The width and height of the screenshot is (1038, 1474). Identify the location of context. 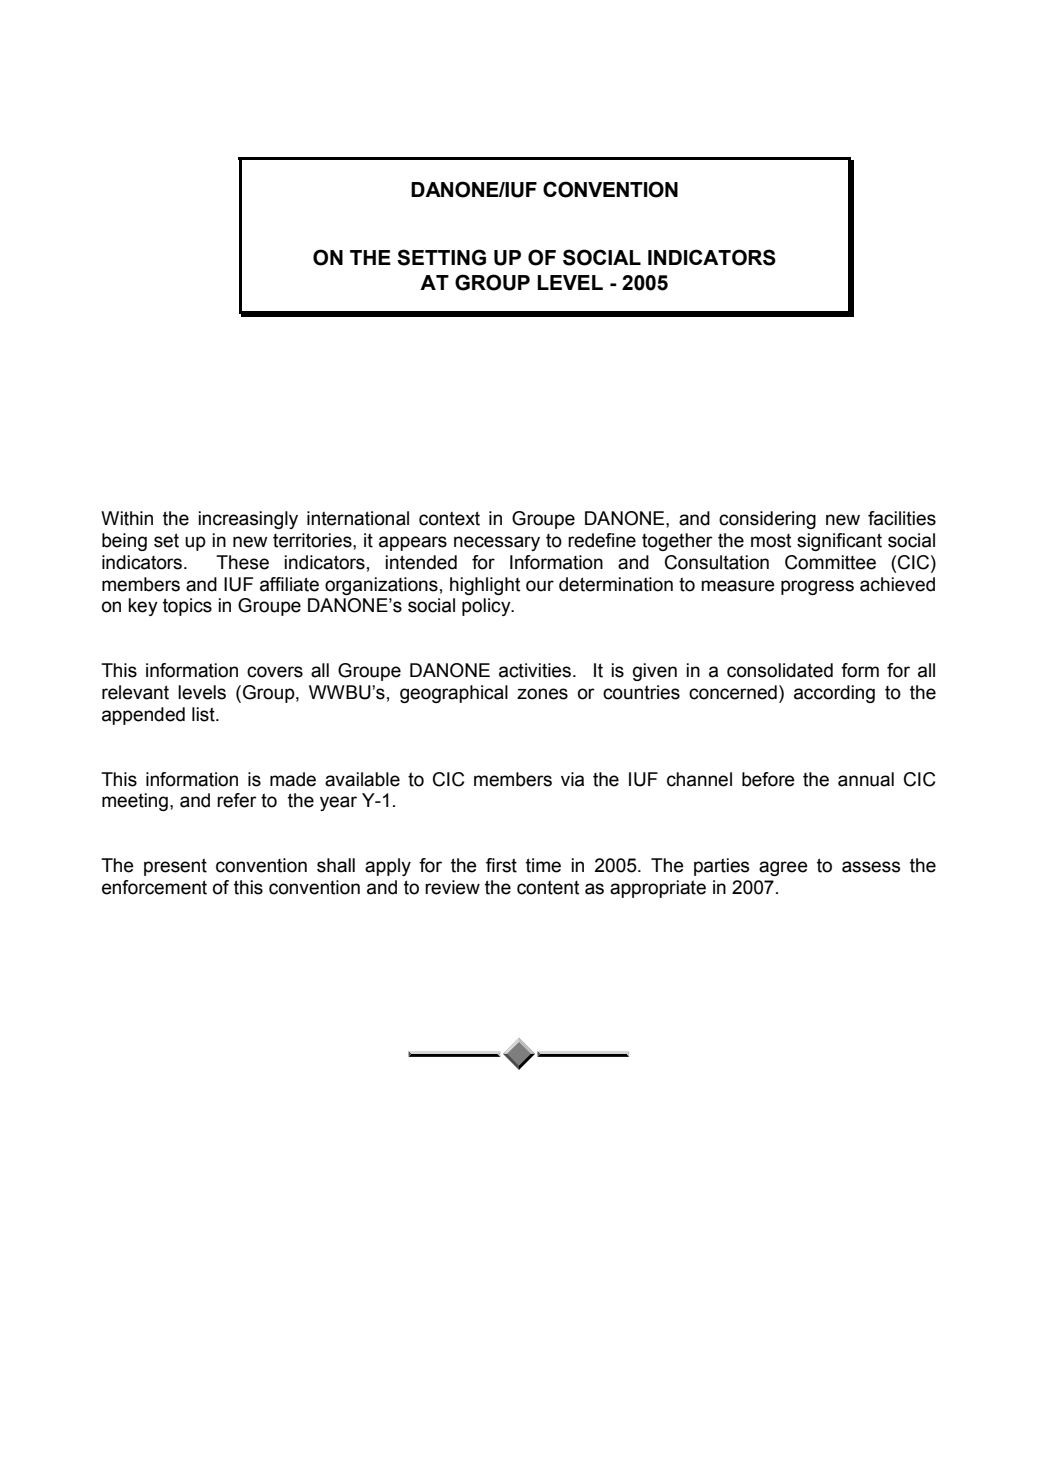
(449, 518).
